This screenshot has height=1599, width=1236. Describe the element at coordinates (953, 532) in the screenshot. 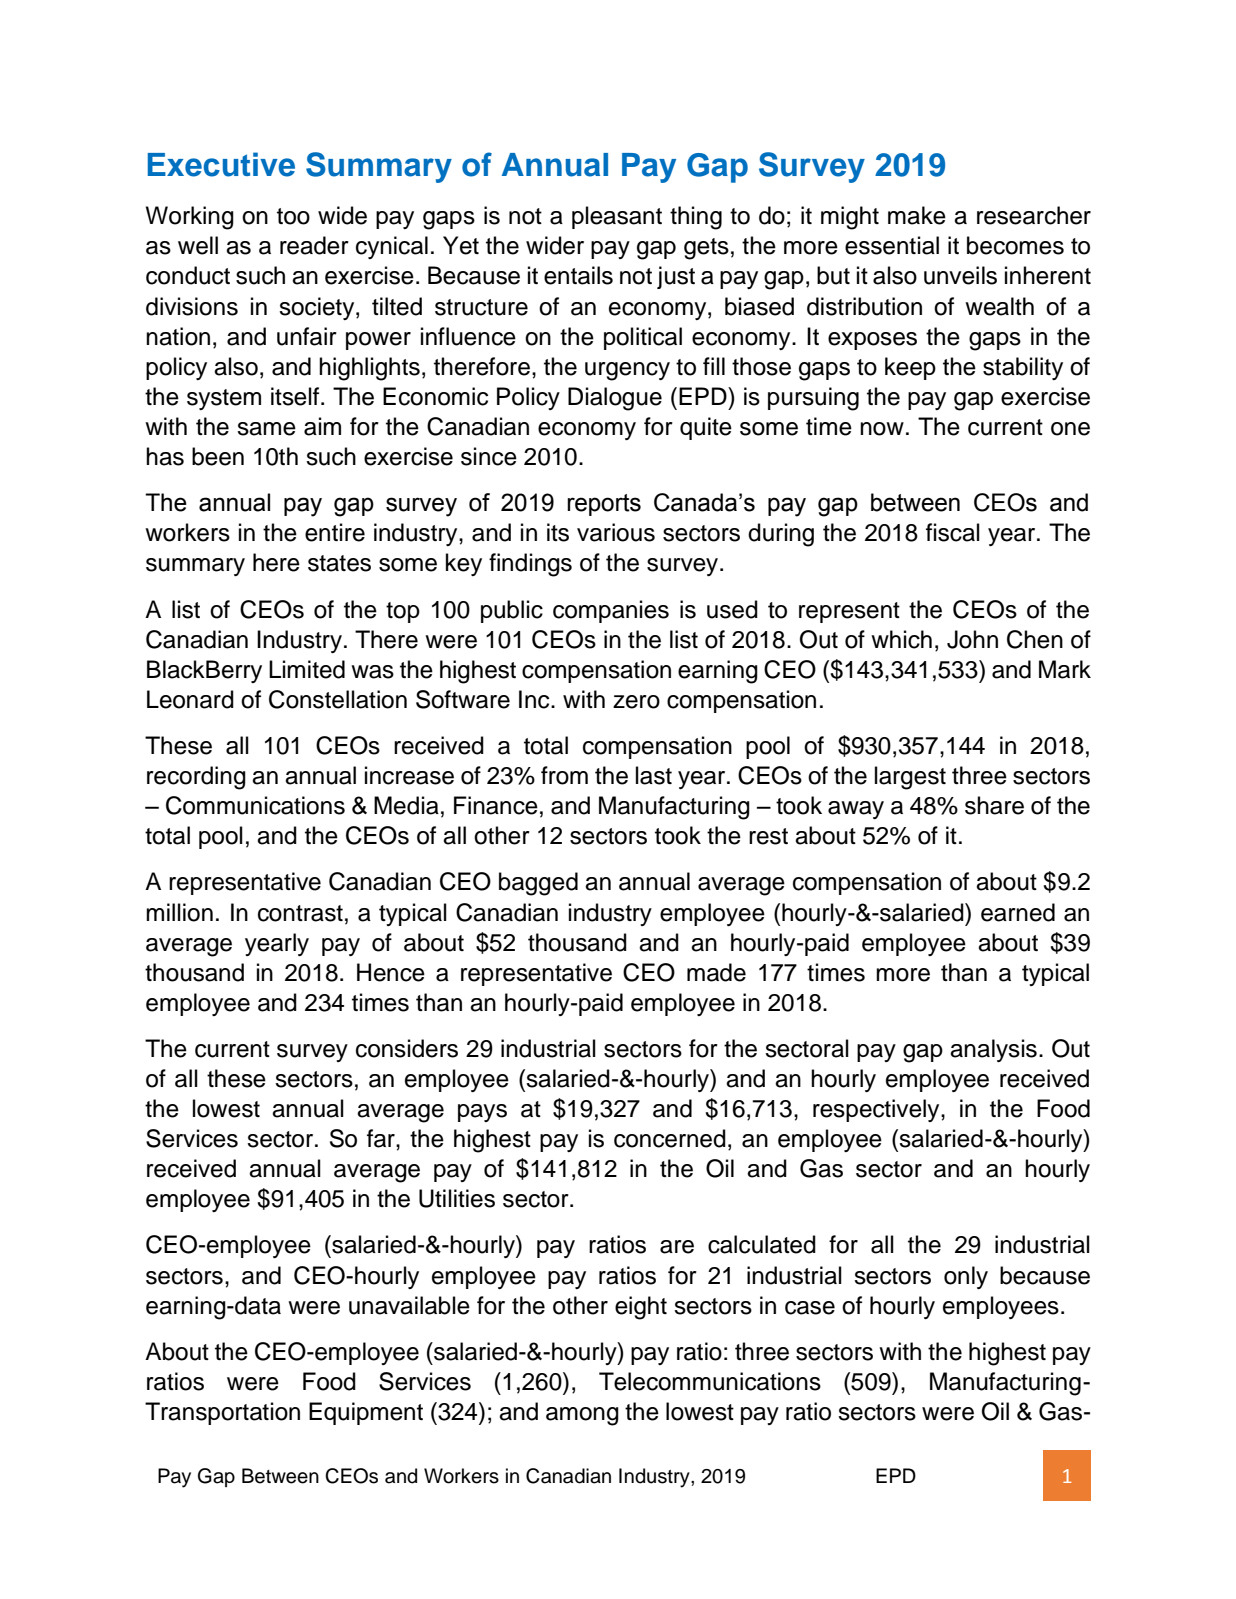

I see `fiscal` at that location.
